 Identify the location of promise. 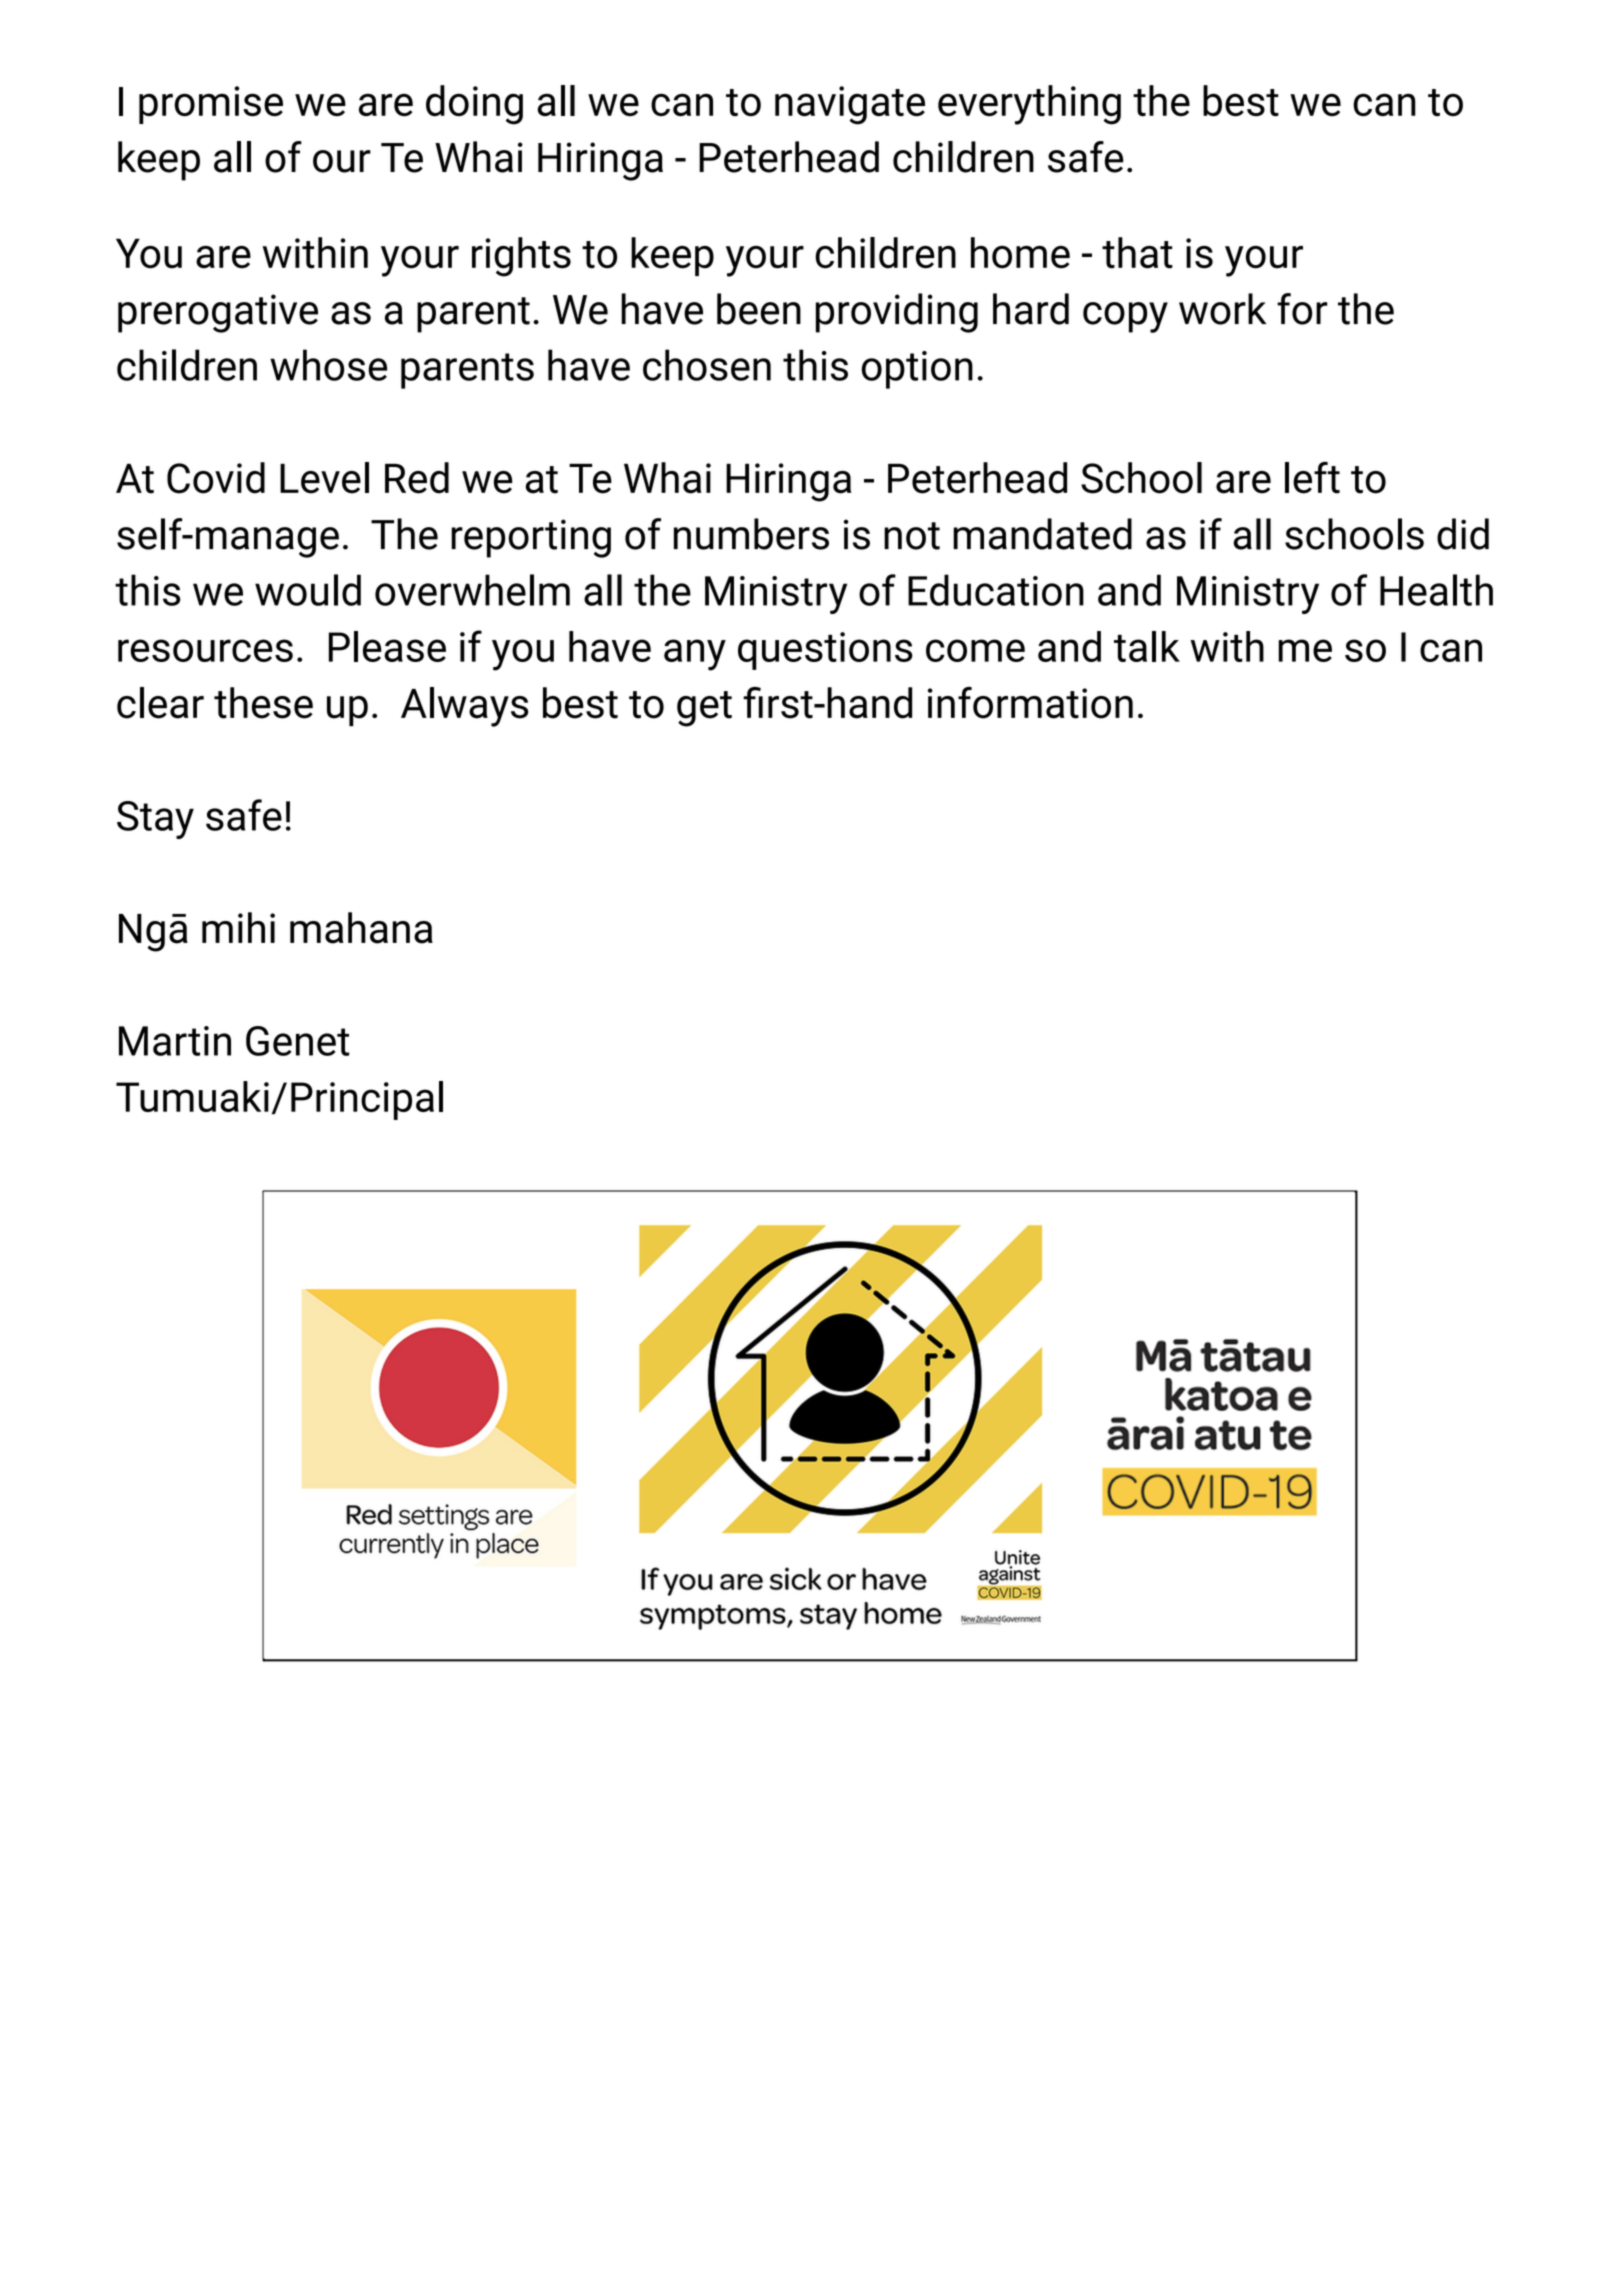
(211, 105).
